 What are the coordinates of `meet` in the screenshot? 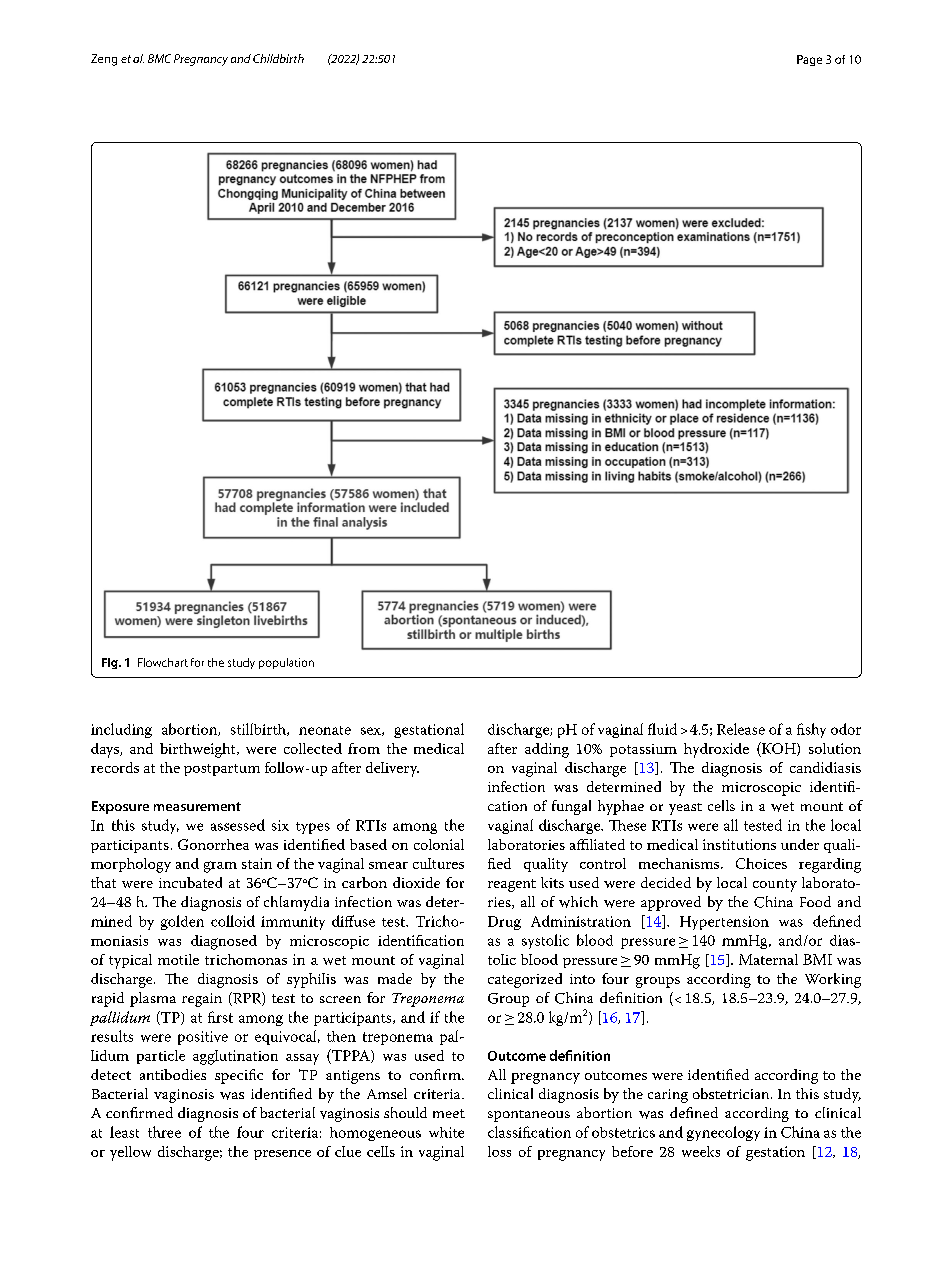 It's located at (449, 1113).
